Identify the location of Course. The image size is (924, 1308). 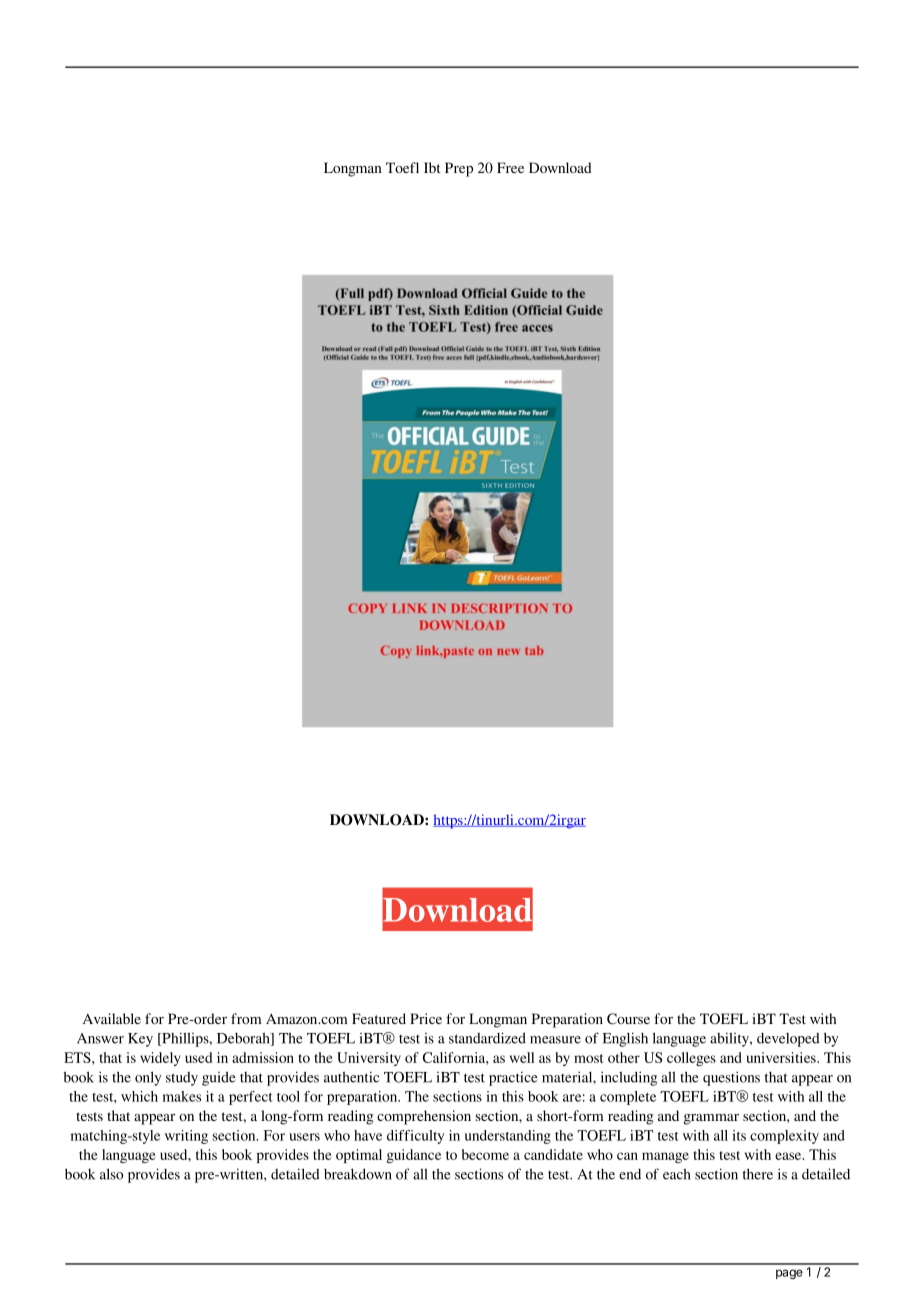
(628, 1019).
